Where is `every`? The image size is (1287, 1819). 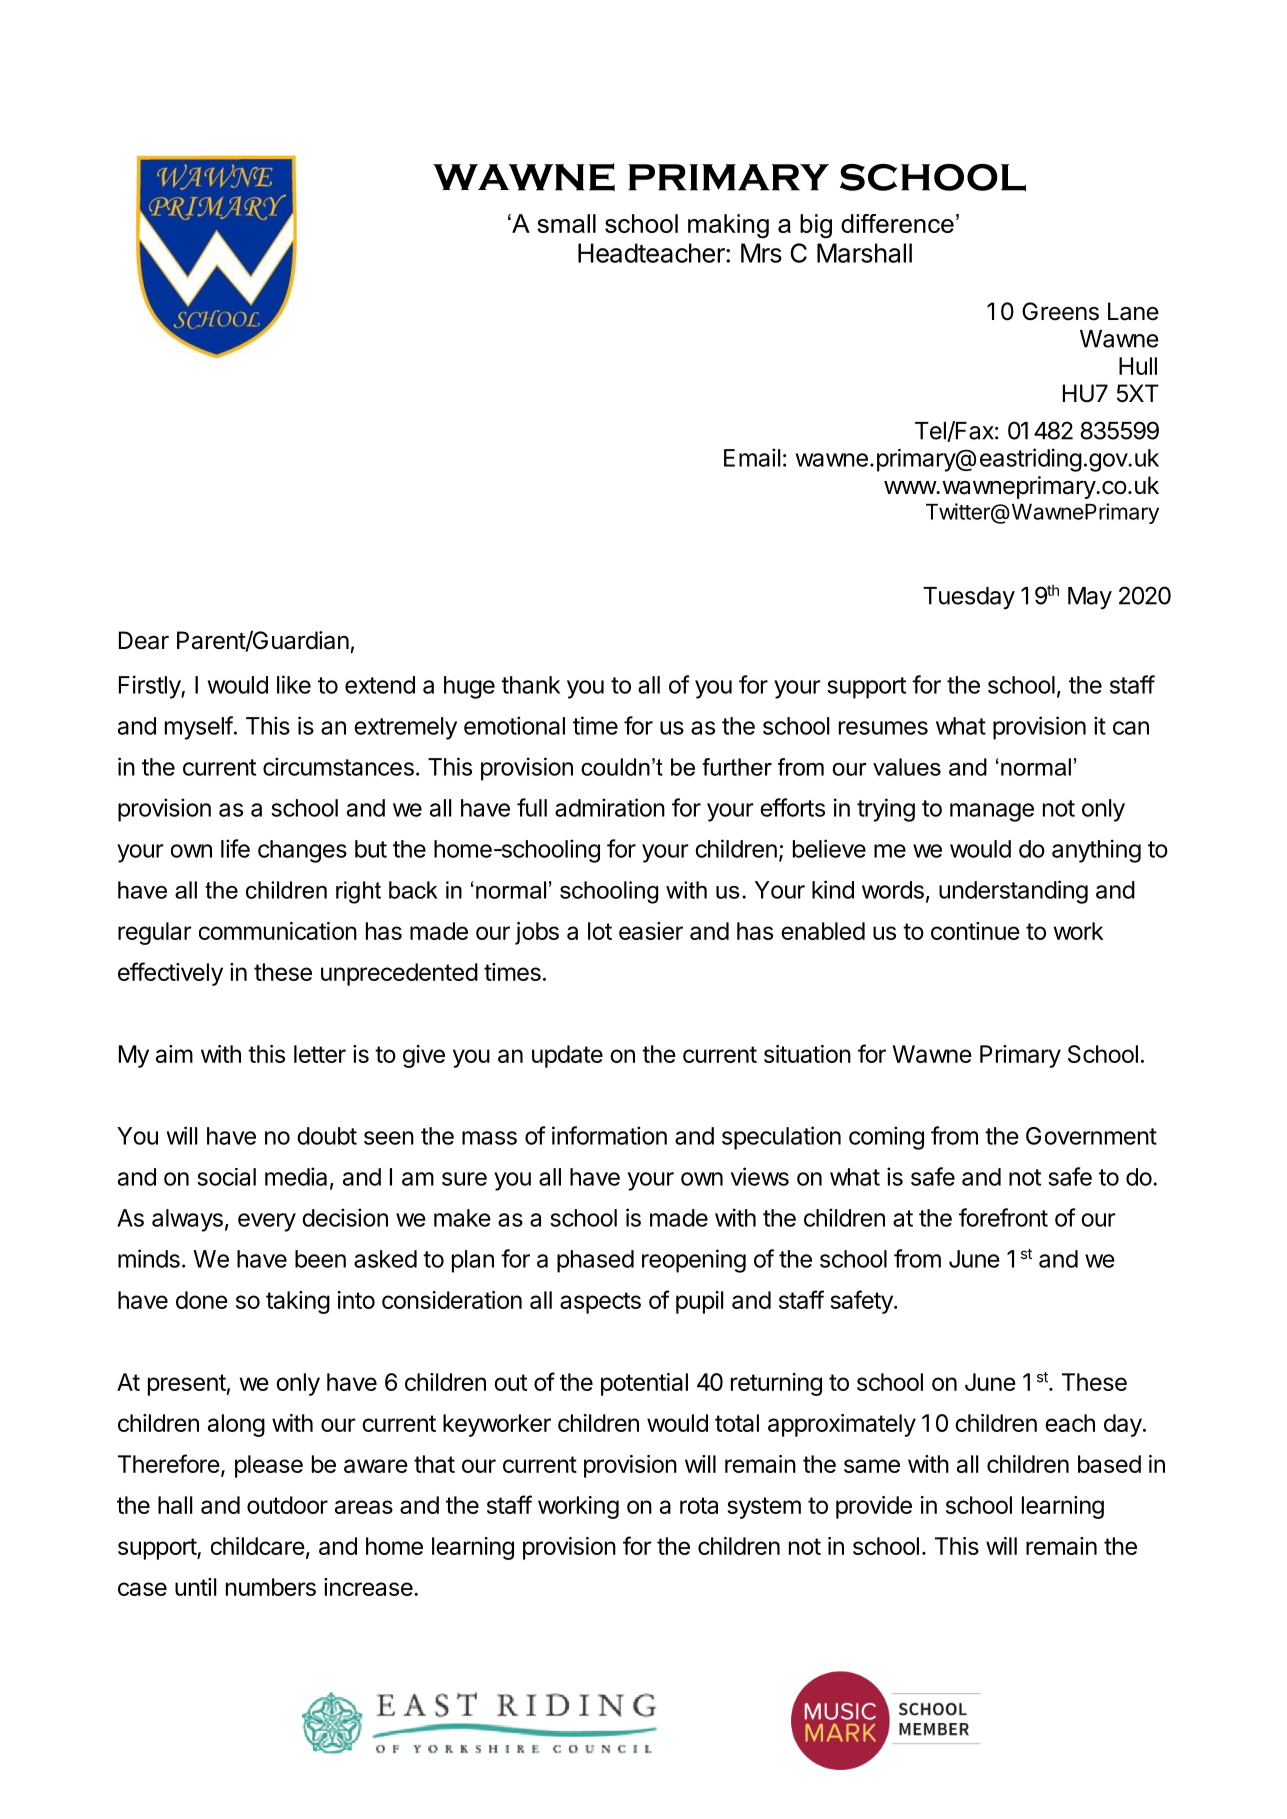 every is located at coordinates (267, 1222).
